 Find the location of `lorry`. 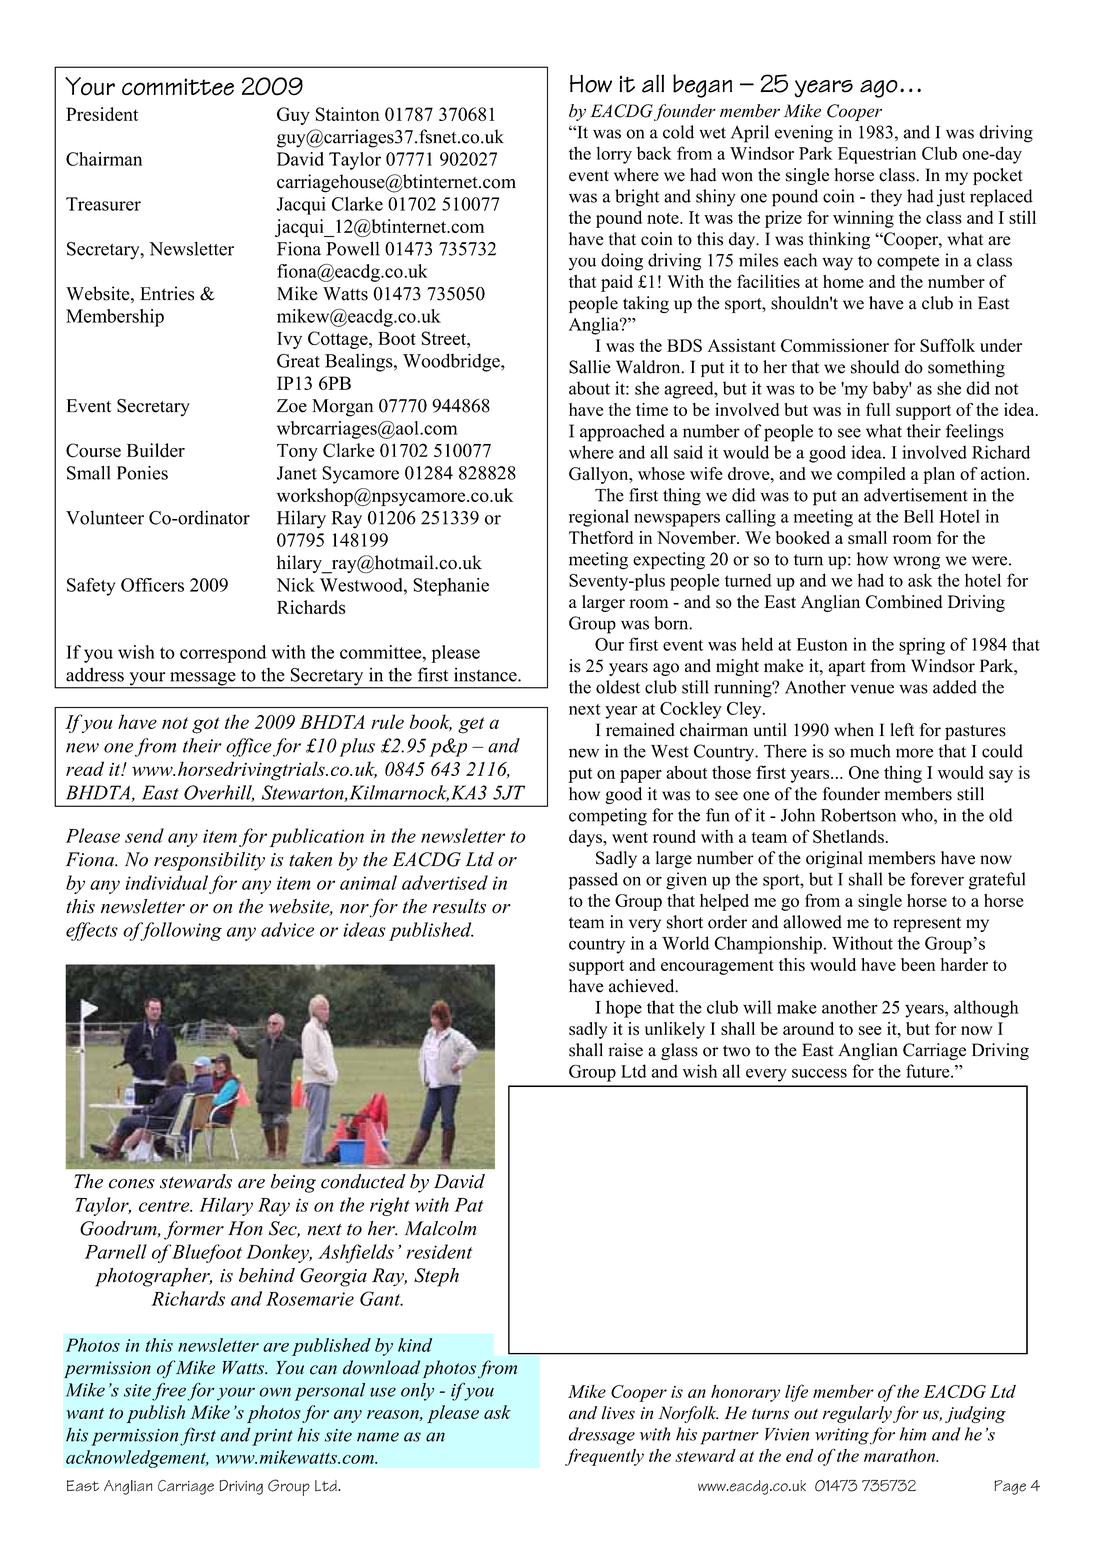

lorry is located at coordinates (614, 155).
